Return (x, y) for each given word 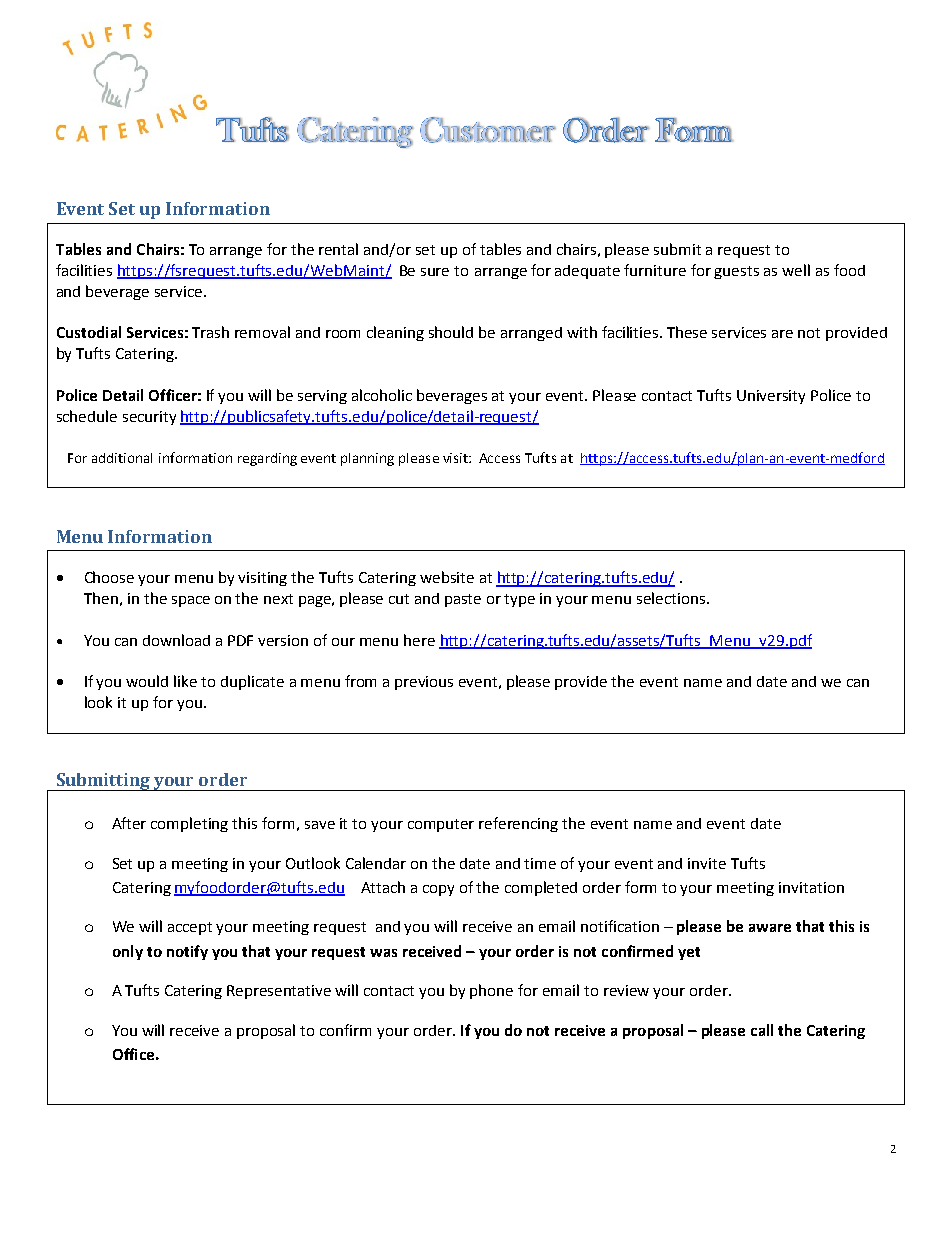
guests (736, 272)
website (447, 577)
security (149, 418)
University (771, 397)
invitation (811, 887)
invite (707, 863)
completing (189, 824)
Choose (109, 577)
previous (424, 683)
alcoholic (382, 395)
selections (672, 598)
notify (187, 952)
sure (435, 272)
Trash (210, 332)
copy (438, 890)
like (185, 681)
